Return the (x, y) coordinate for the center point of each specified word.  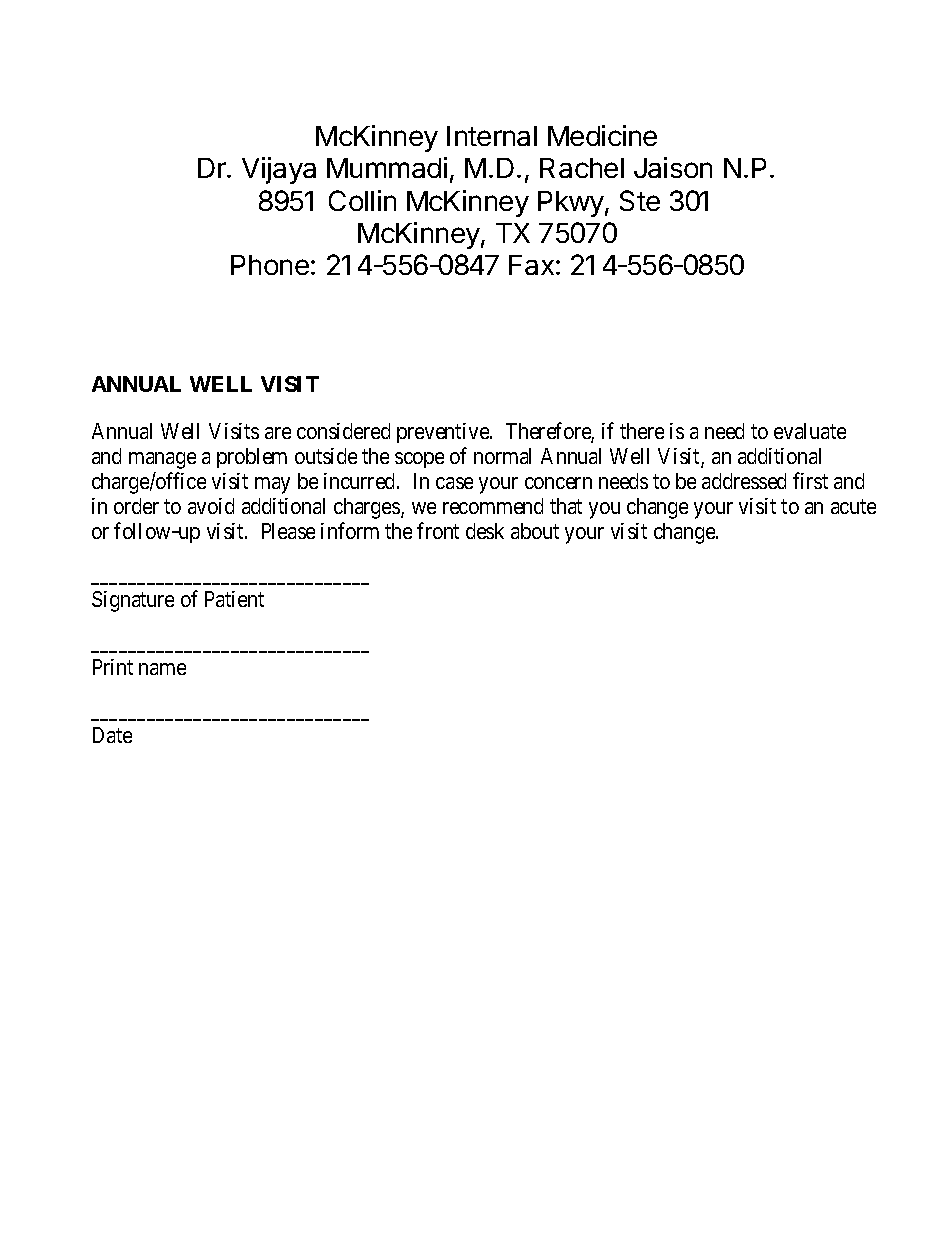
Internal (492, 136)
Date (112, 735)
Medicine (602, 135)
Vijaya (279, 170)
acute (853, 506)
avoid (211, 506)
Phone (270, 265)
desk (485, 531)
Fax (531, 265)
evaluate (810, 431)
